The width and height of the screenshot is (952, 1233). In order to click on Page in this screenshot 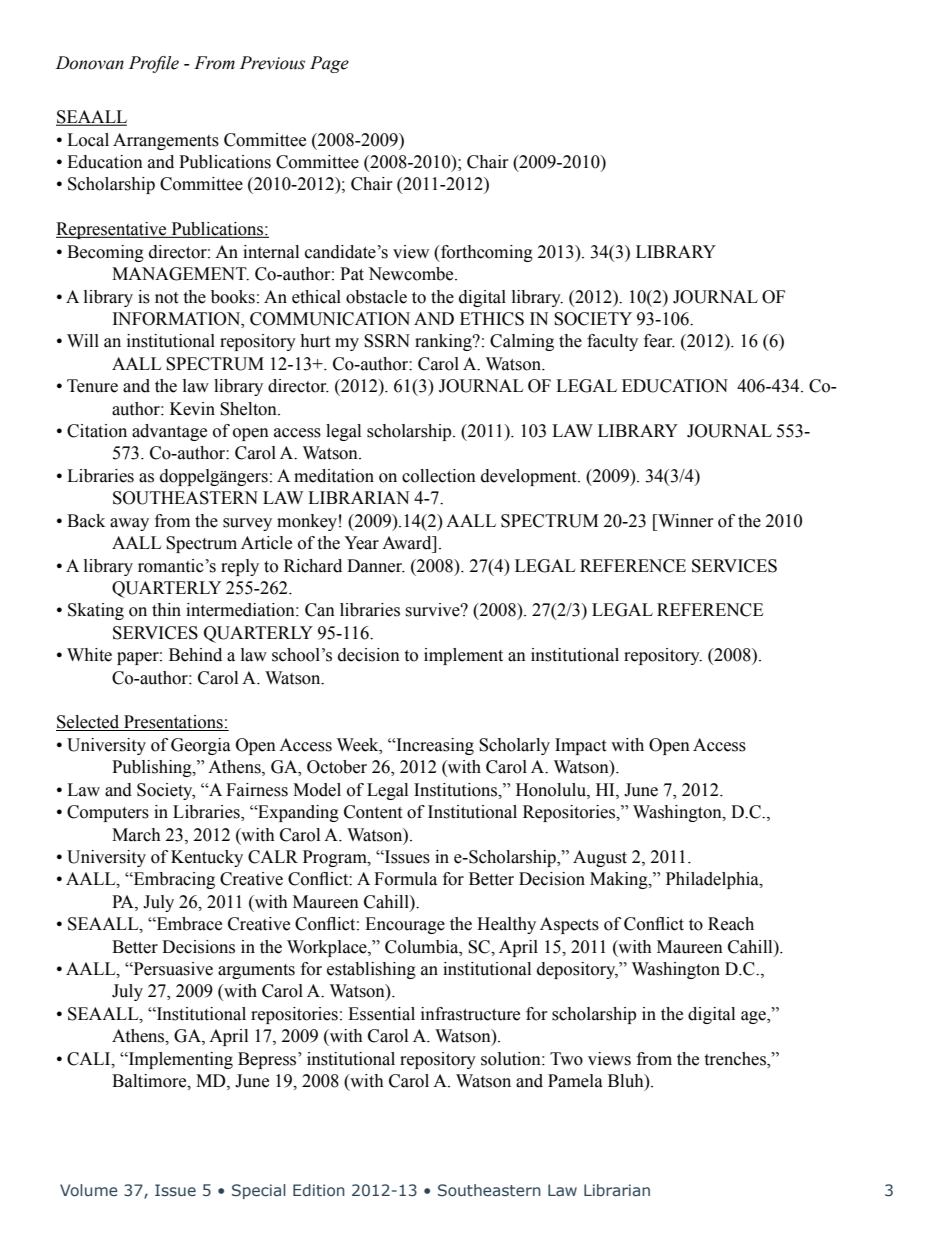, I will do `click(329, 64)`.
